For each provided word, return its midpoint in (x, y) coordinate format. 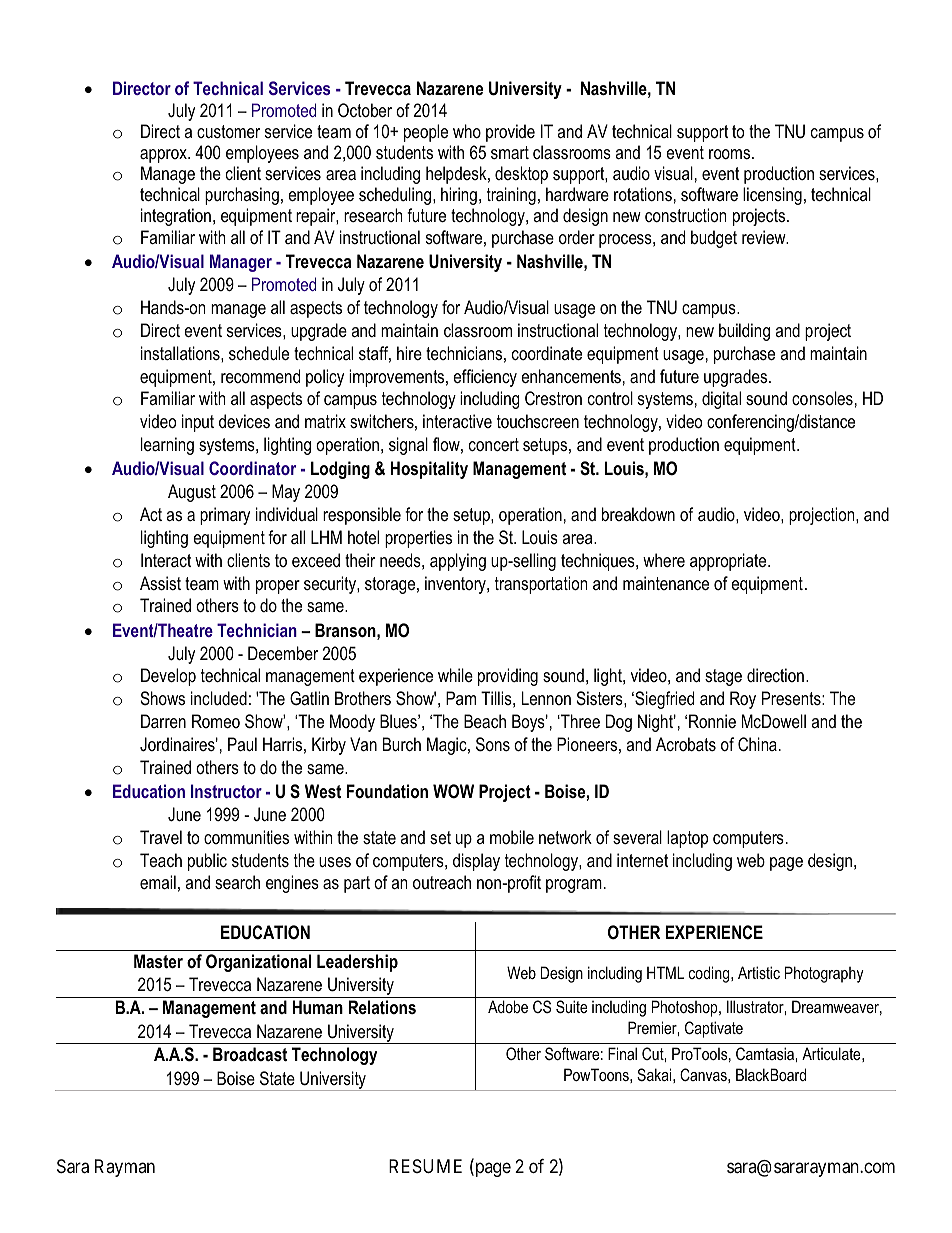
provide (510, 133)
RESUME (425, 1166)
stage (723, 677)
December (283, 653)
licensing (772, 196)
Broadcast (250, 1054)
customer (228, 131)
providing (508, 677)
